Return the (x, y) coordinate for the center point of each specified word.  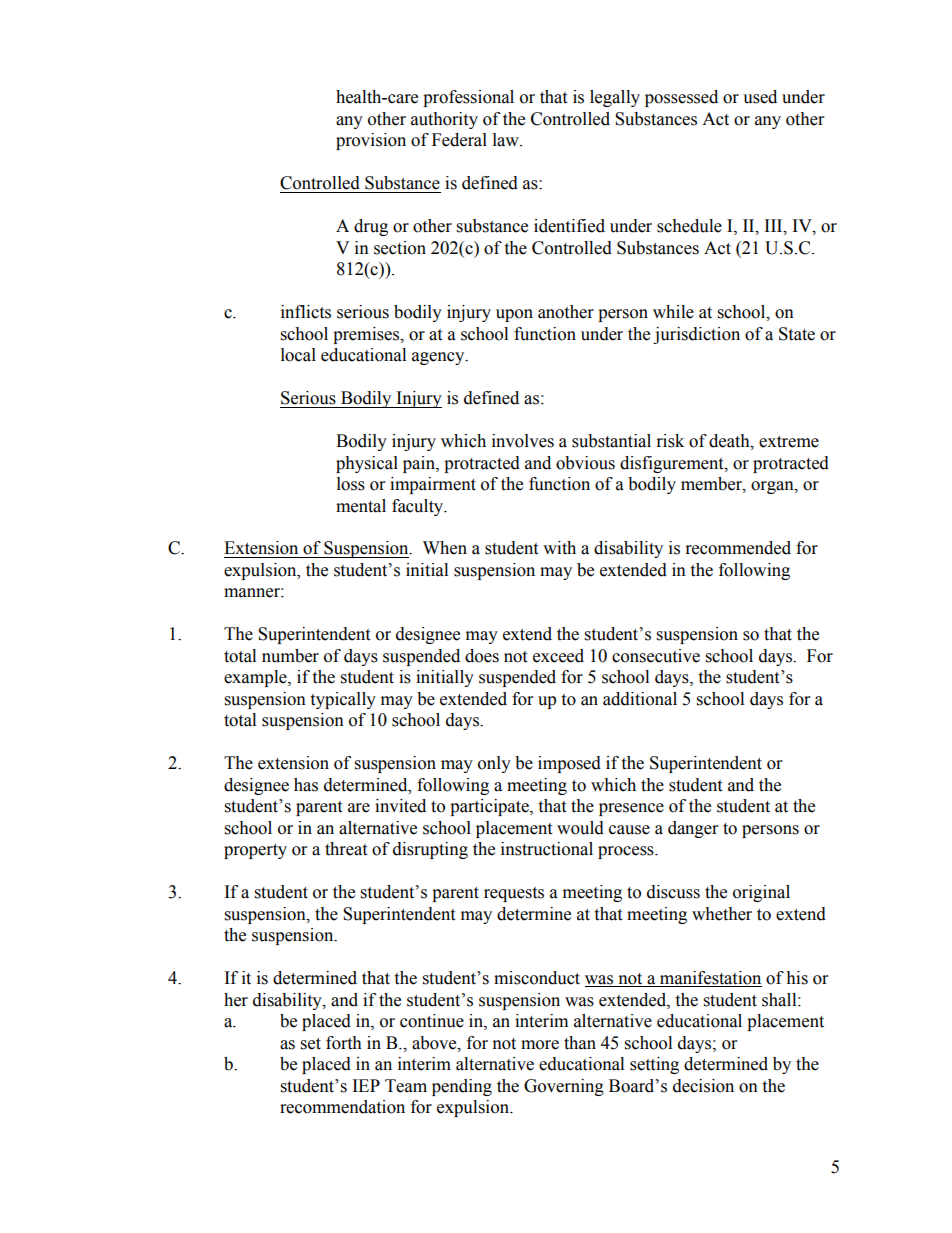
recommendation (342, 1107)
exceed (558, 656)
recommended (738, 548)
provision (371, 141)
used (760, 97)
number (290, 656)
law (507, 140)
